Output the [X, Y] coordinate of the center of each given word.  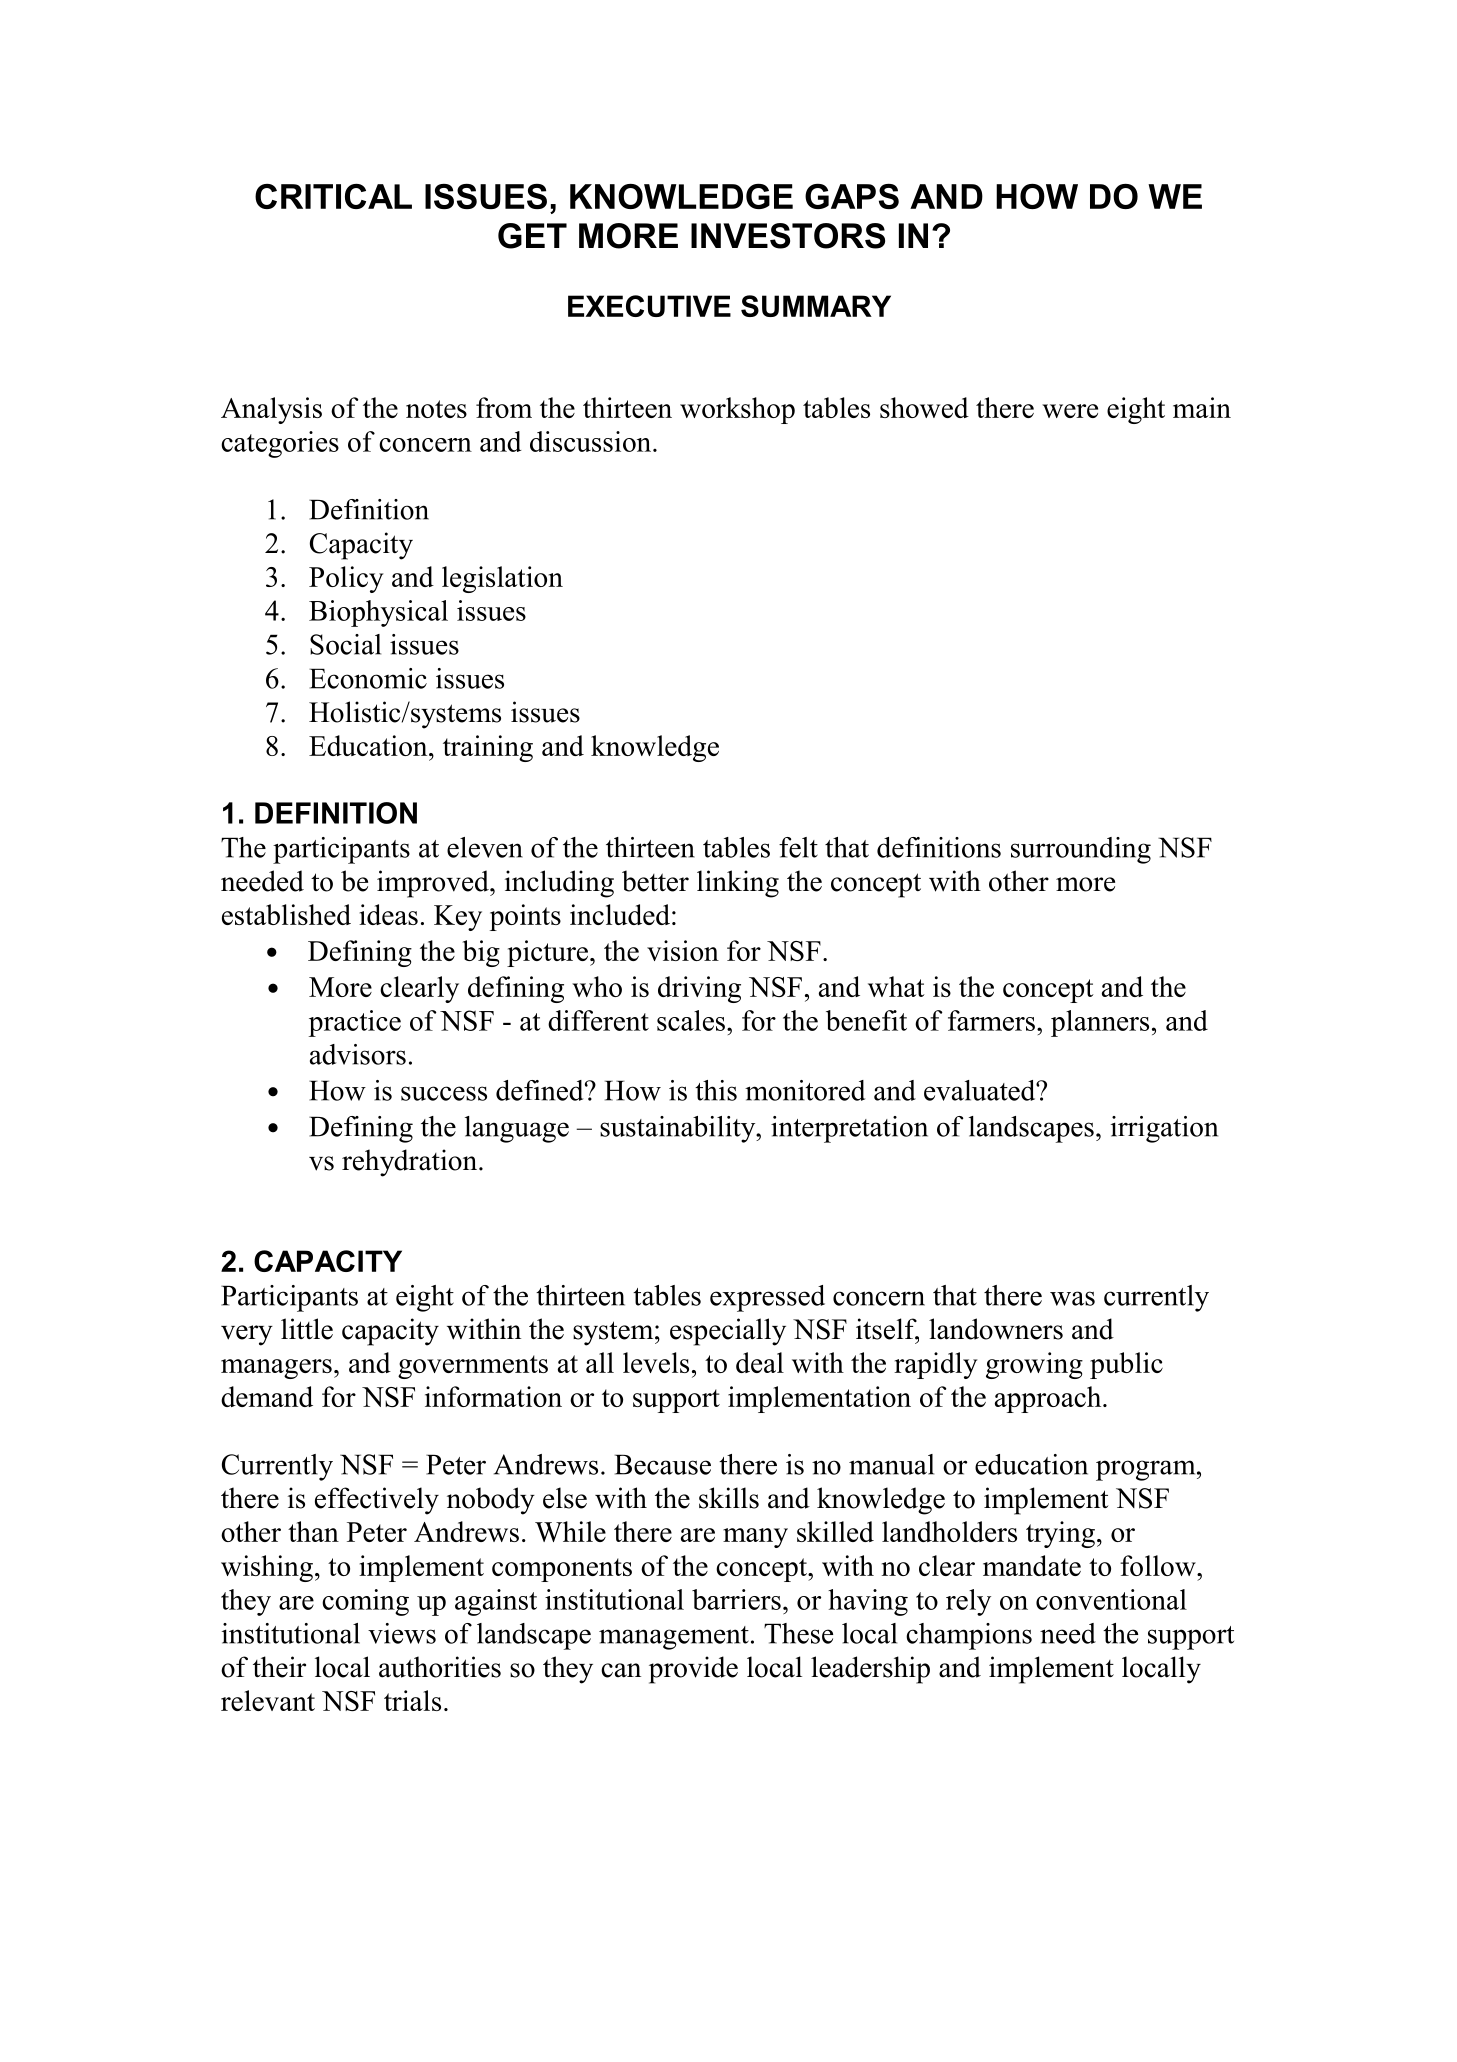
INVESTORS [788, 236]
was [1072, 1298]
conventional [1111, 1599]
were [1070, 411]
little [307, 1329]
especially [728, 1332]
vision [683, 950]
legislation [502, 579]
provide [693, 1670]
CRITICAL [333, 196]
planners [1100, 1023]
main [1202, 407]
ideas [388, 914]
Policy [346, 579]
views [402, 1633]
